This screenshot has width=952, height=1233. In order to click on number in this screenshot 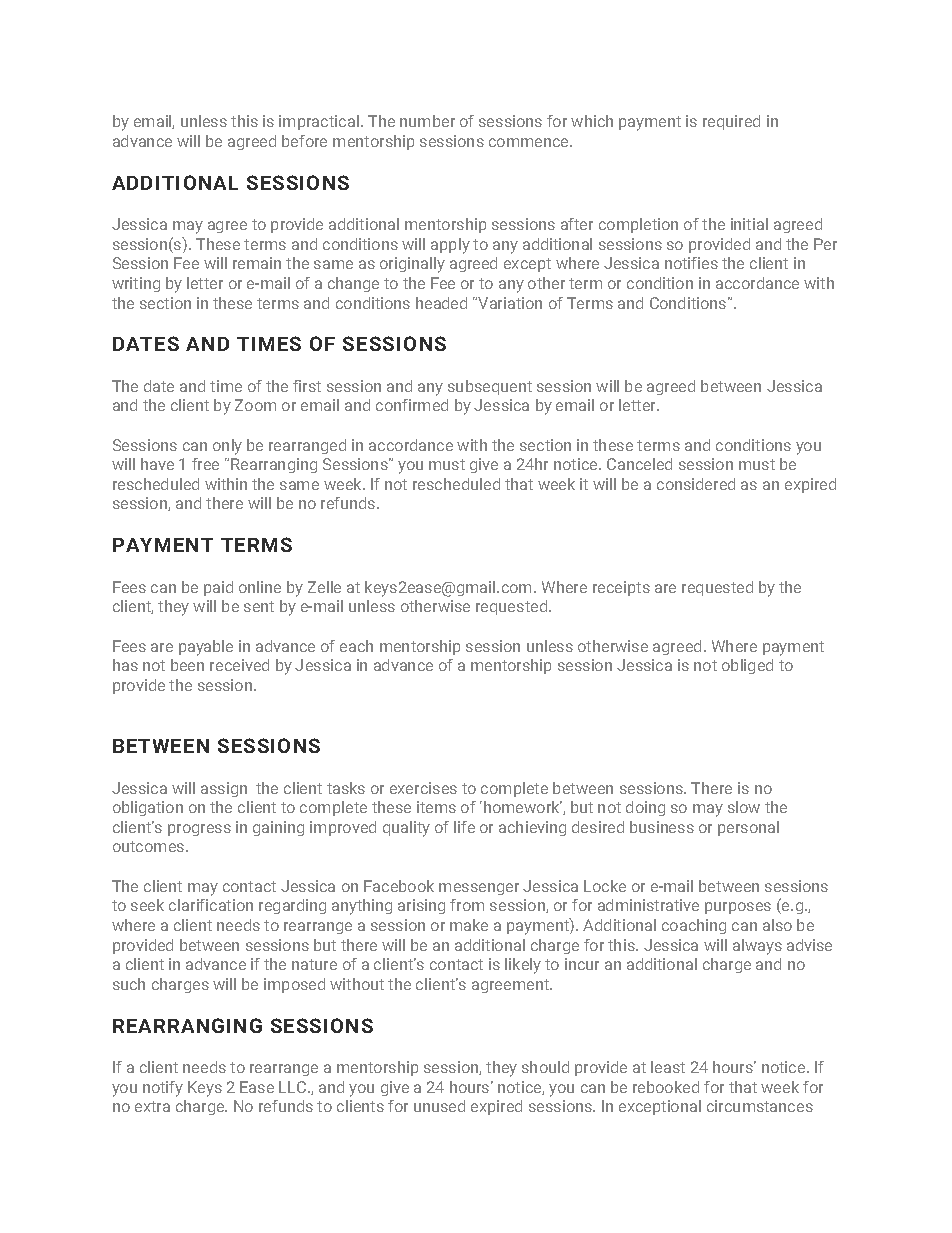, I will do `click(427, 121)`.
